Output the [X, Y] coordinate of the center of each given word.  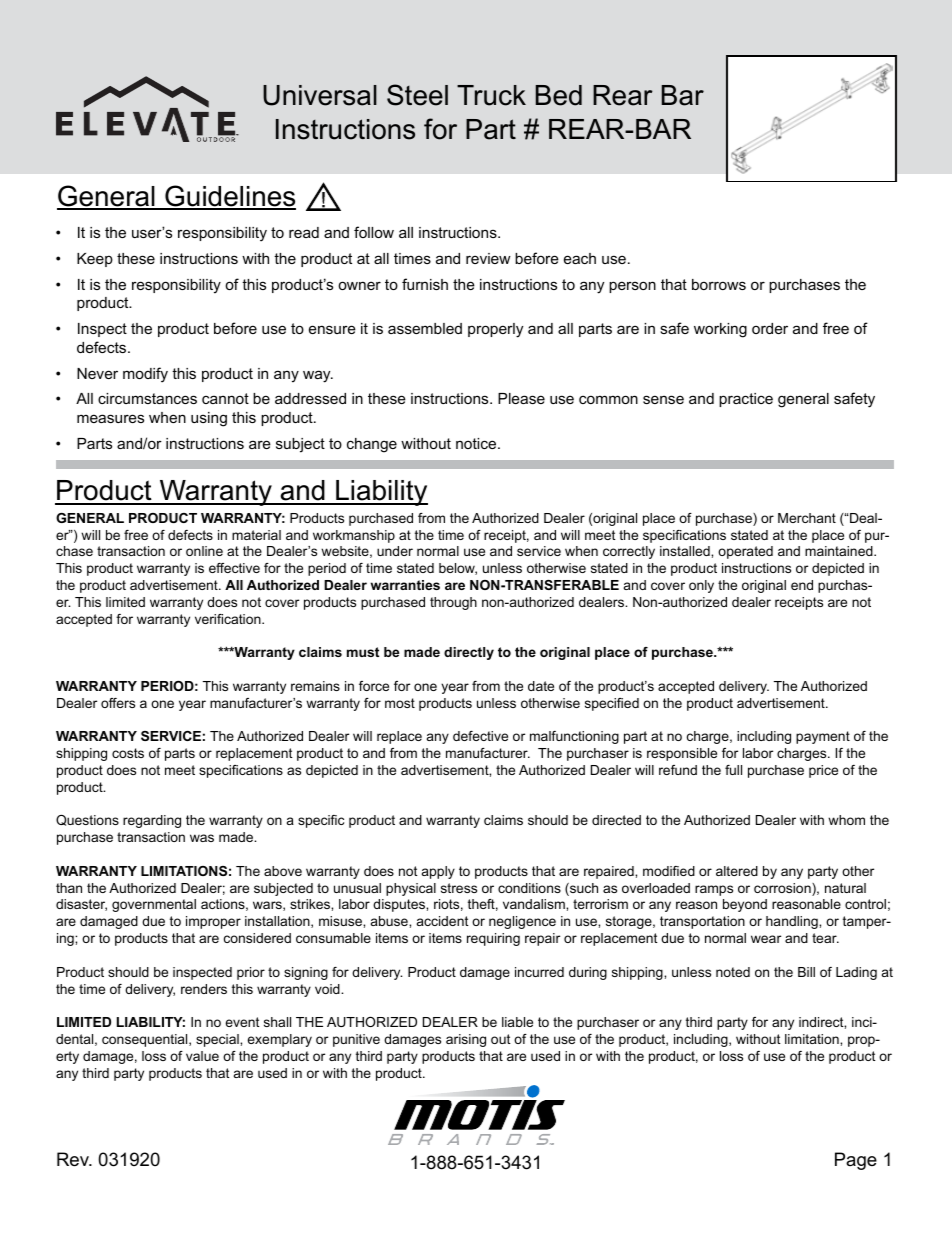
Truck [491, 95]
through [453, 603]
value [202, 1056]
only [701, 586]
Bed [559, 95]
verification [229, 619]
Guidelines [229, 197]
